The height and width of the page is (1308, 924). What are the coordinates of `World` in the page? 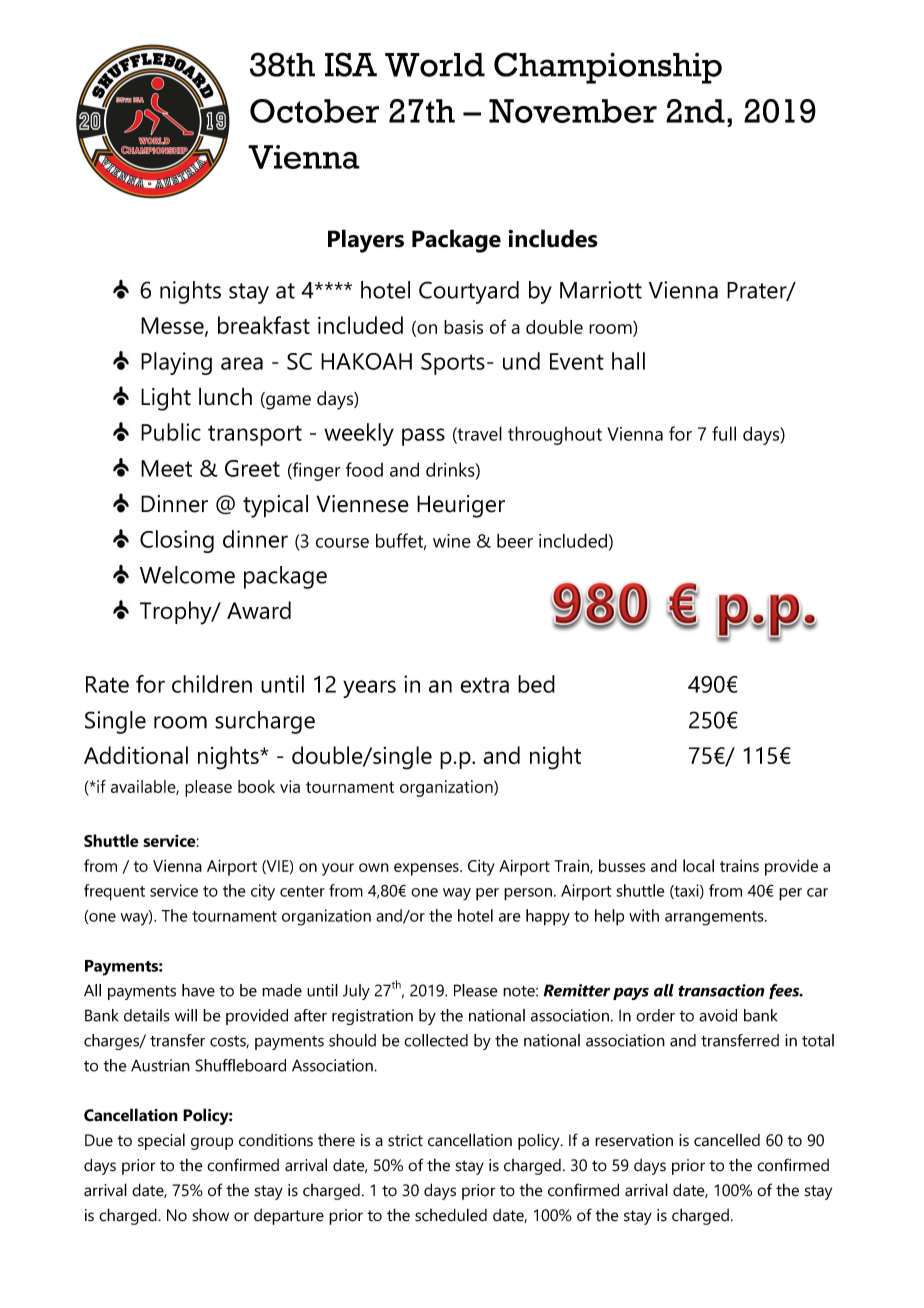 It's located at (435, 65).
